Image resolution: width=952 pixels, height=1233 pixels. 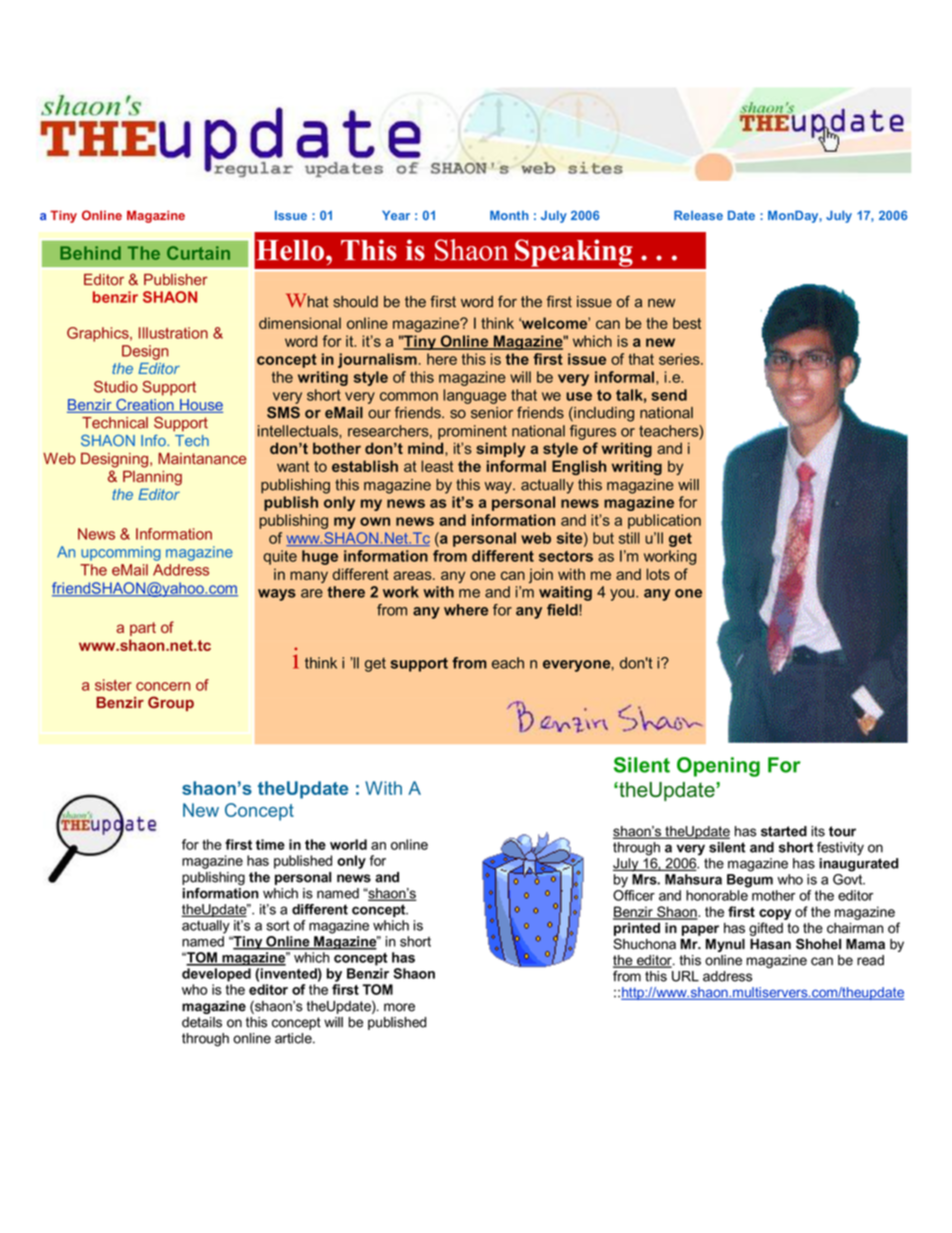 What do you see at coordinates (437, 466) in the screenshot?
I see `least` at bounding box center [437, 466].
